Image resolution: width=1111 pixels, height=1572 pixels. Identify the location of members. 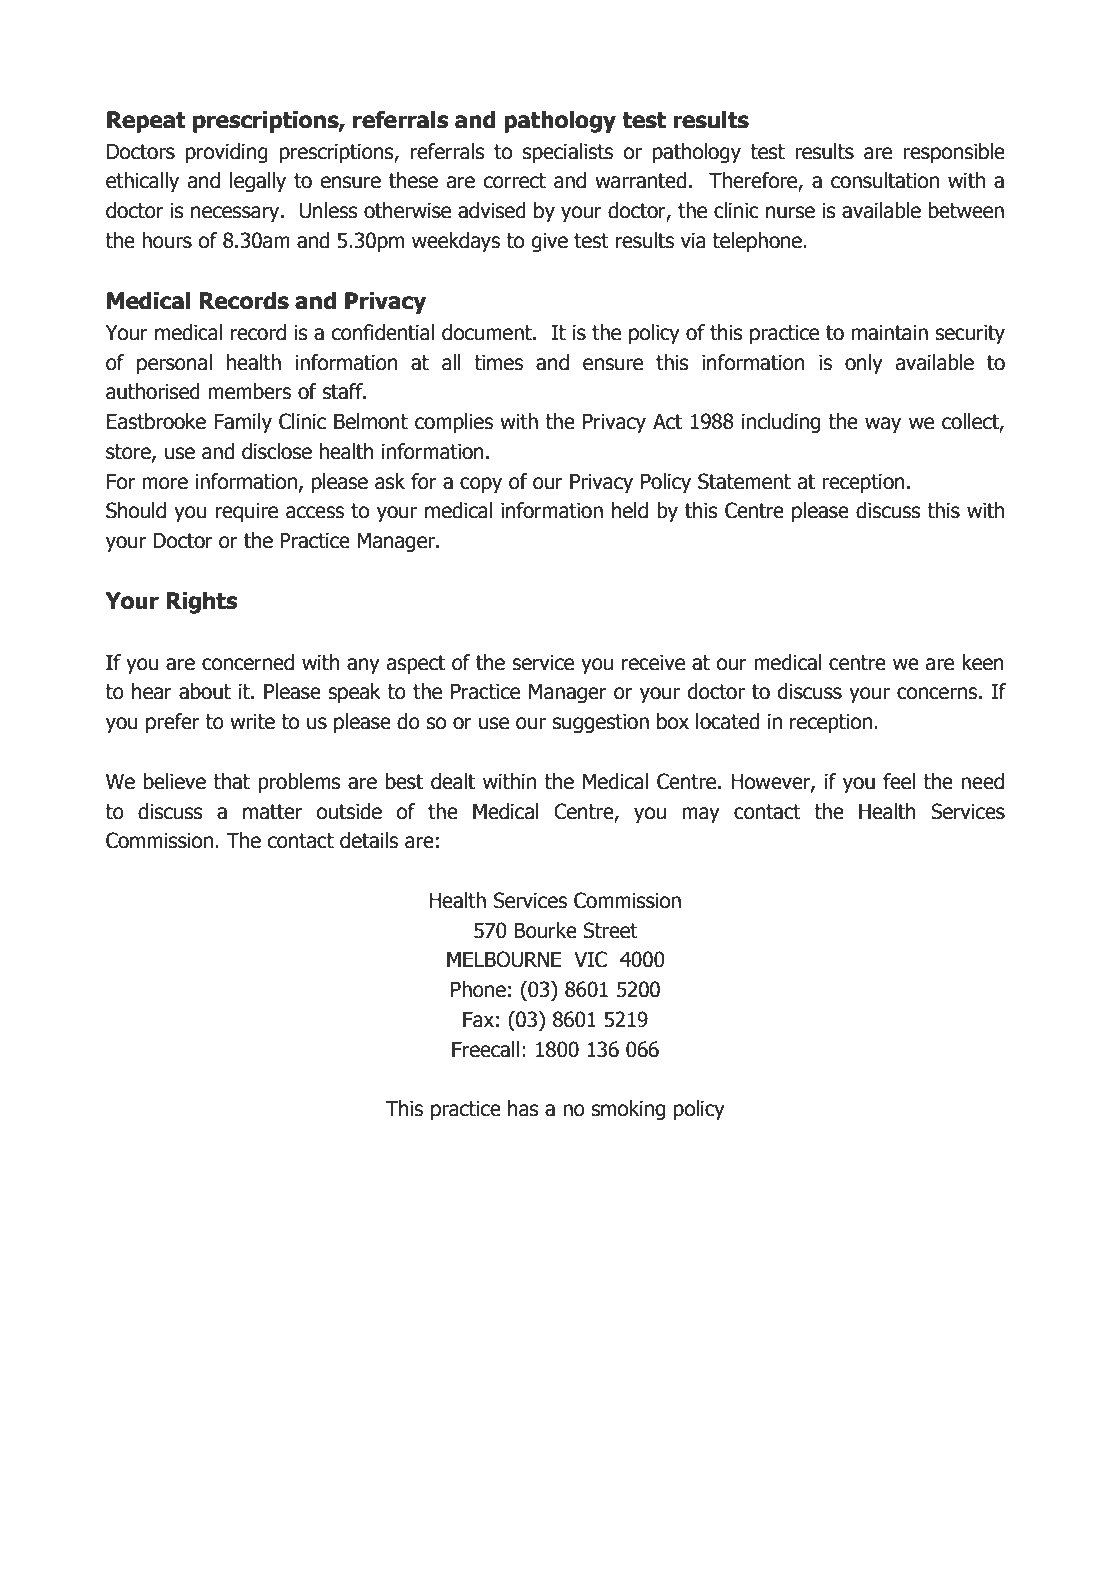
(249, 391).
